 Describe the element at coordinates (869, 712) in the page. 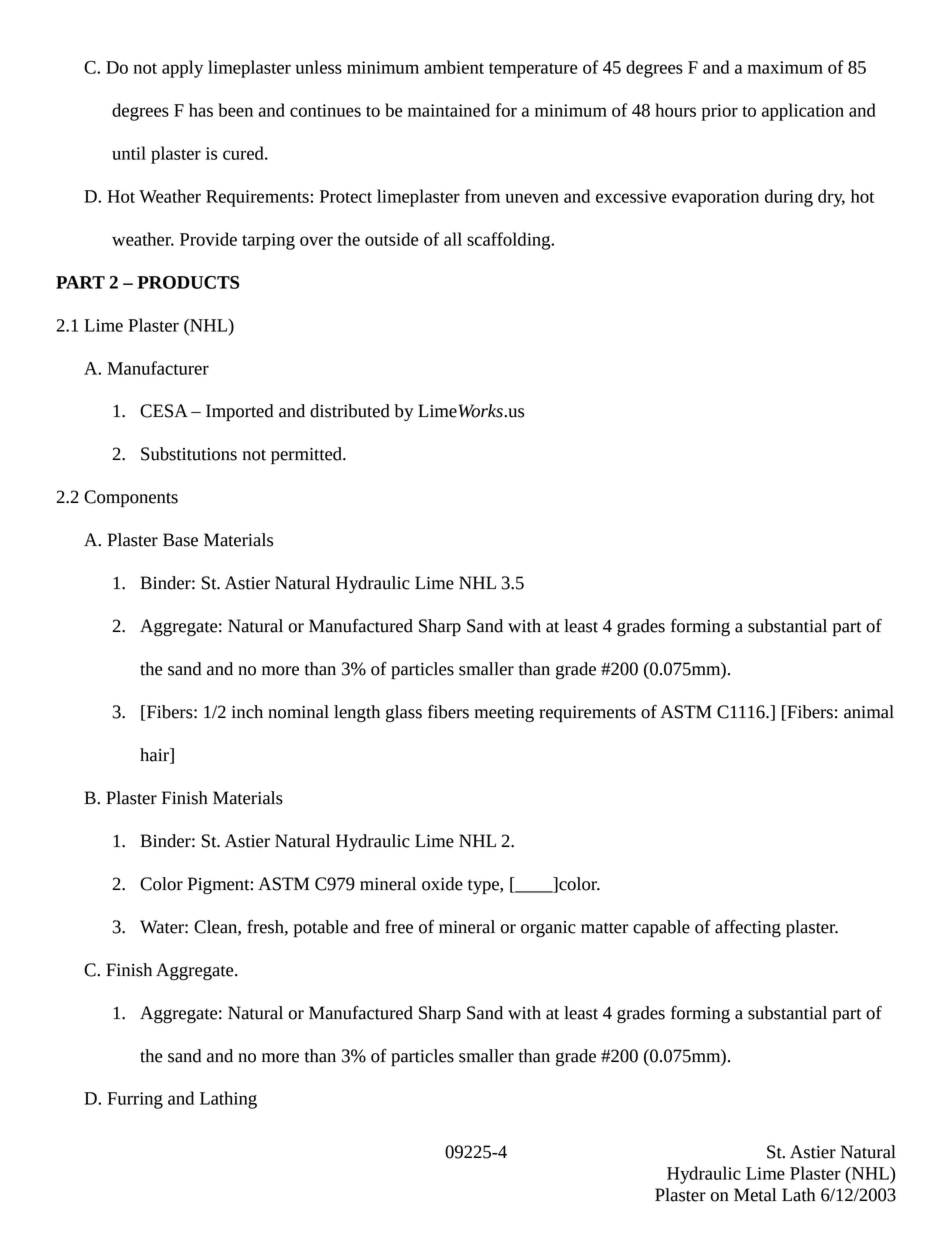

I see `animal` at that location.
